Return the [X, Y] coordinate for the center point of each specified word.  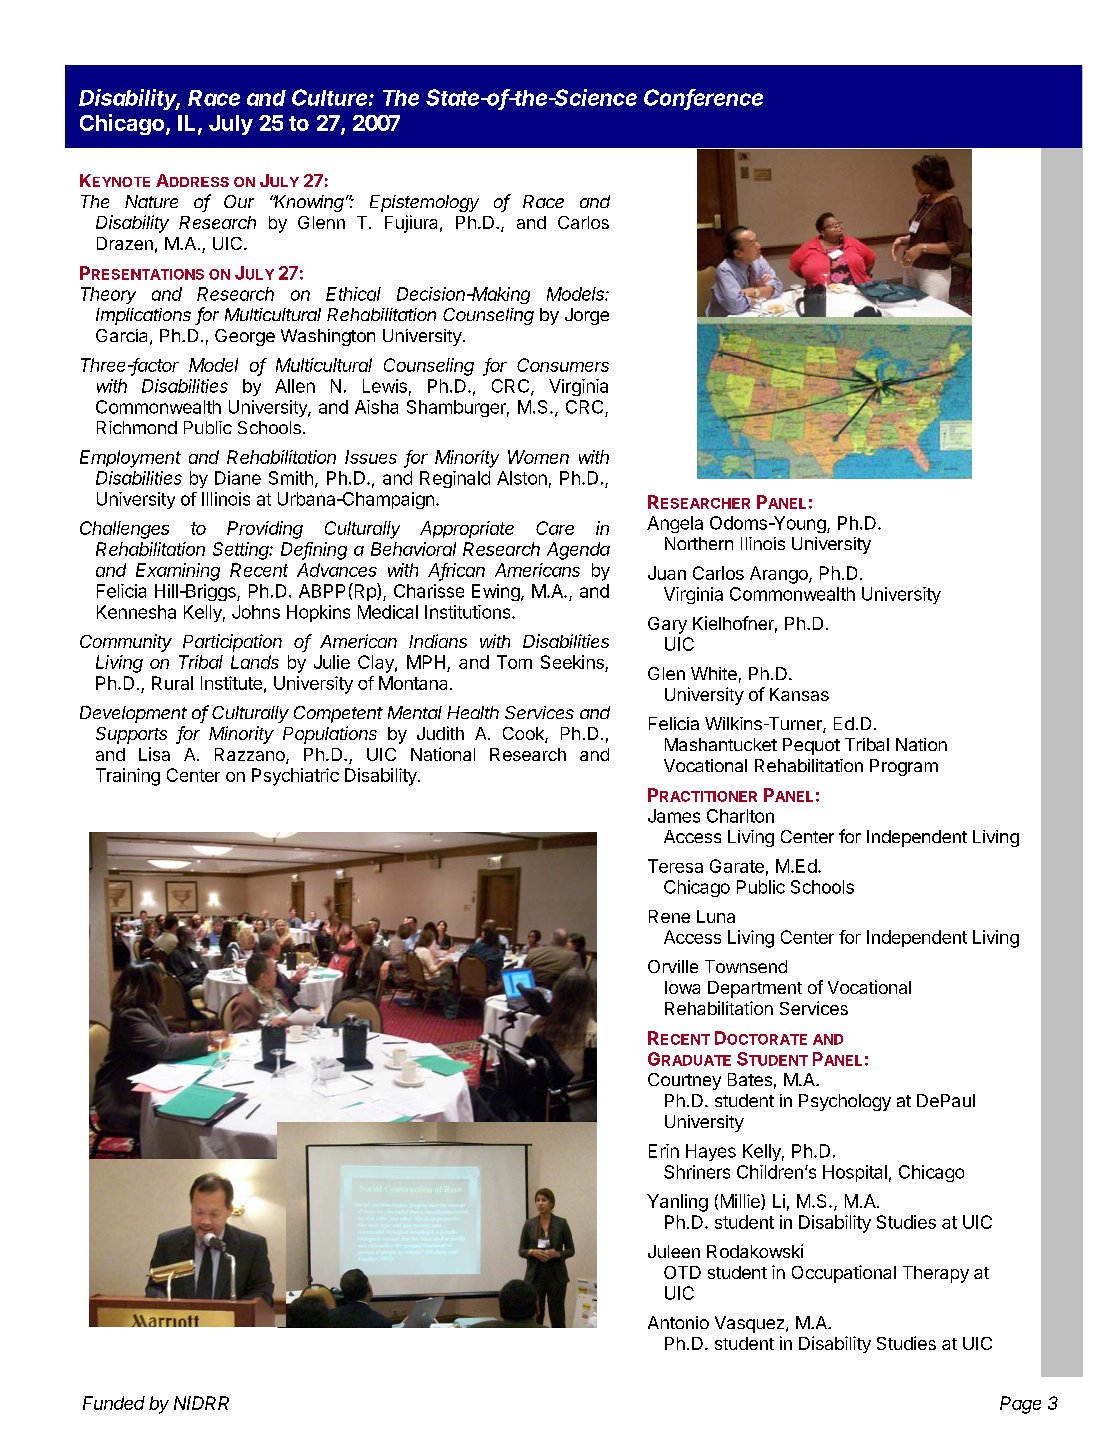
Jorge [587, 316]
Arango [780, 575]
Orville [673, 966]
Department [755, 989]
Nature [151, 201]
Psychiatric [295, 777]
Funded [114, 1403]
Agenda [578, 551]
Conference [703, 98]
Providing [265, 530]
